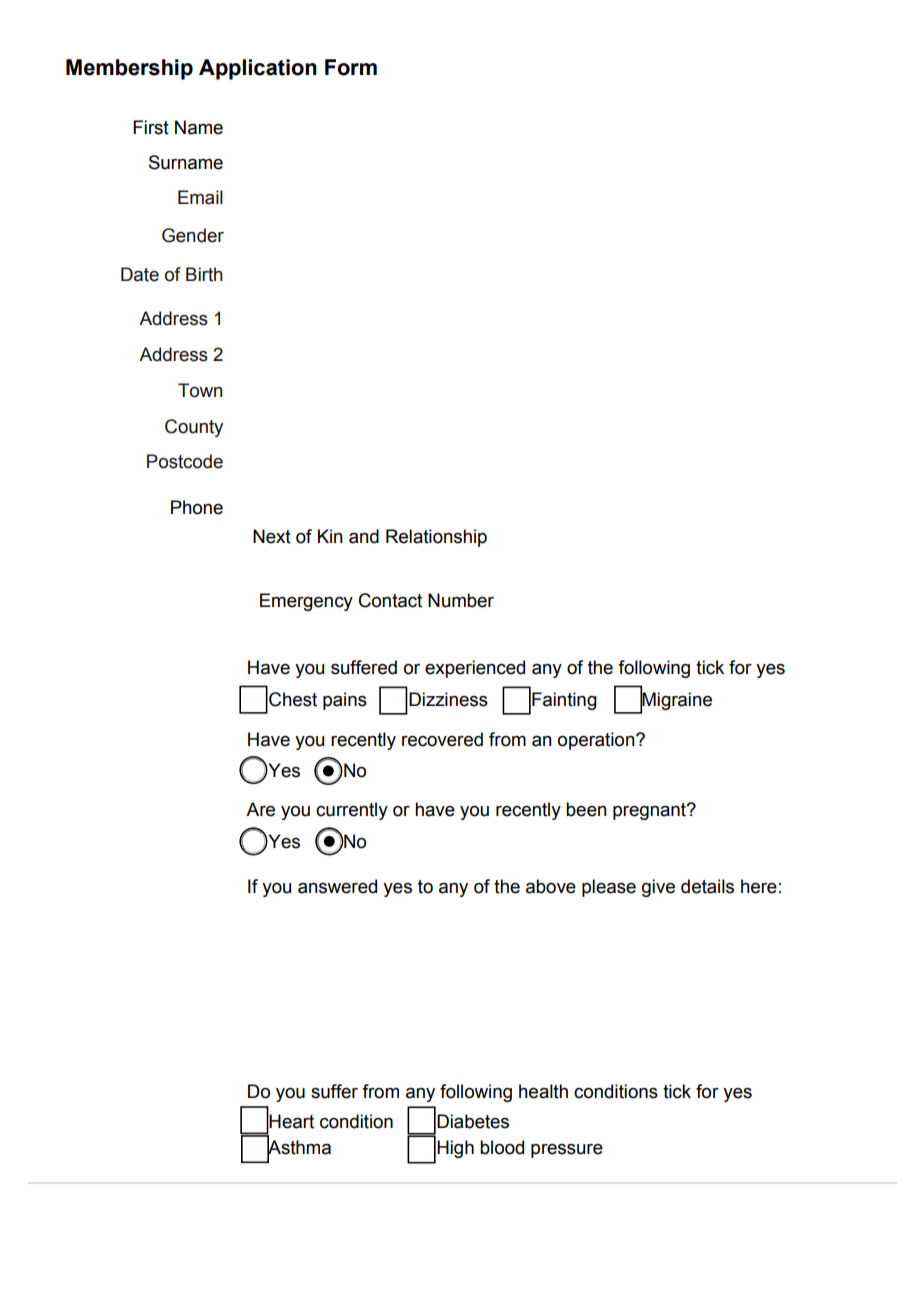  Describe the element at coordinates (436, 538) in the page. I see `Relationship` at that location.
